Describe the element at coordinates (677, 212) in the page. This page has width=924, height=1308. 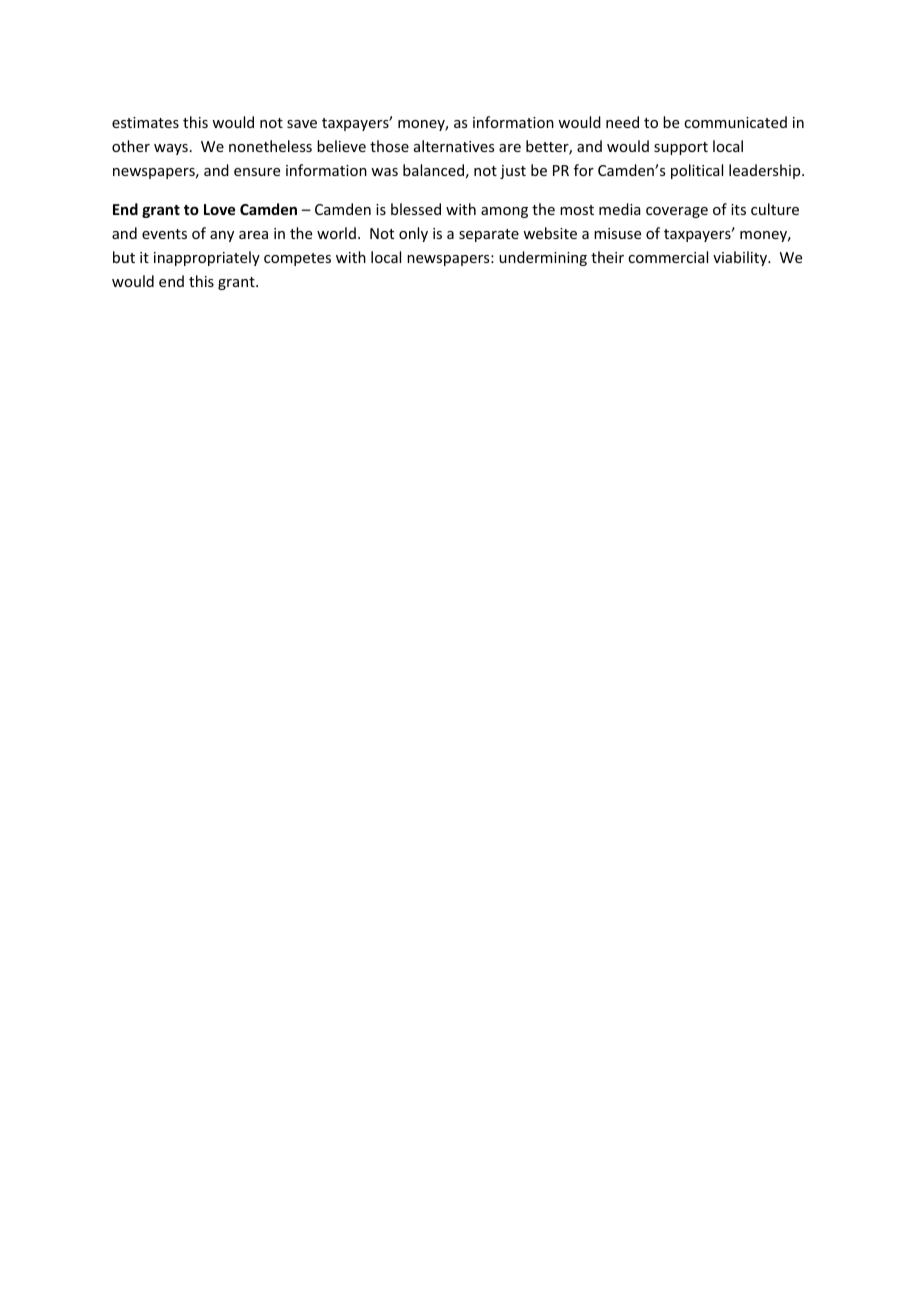
I see `coverage` at that location.
